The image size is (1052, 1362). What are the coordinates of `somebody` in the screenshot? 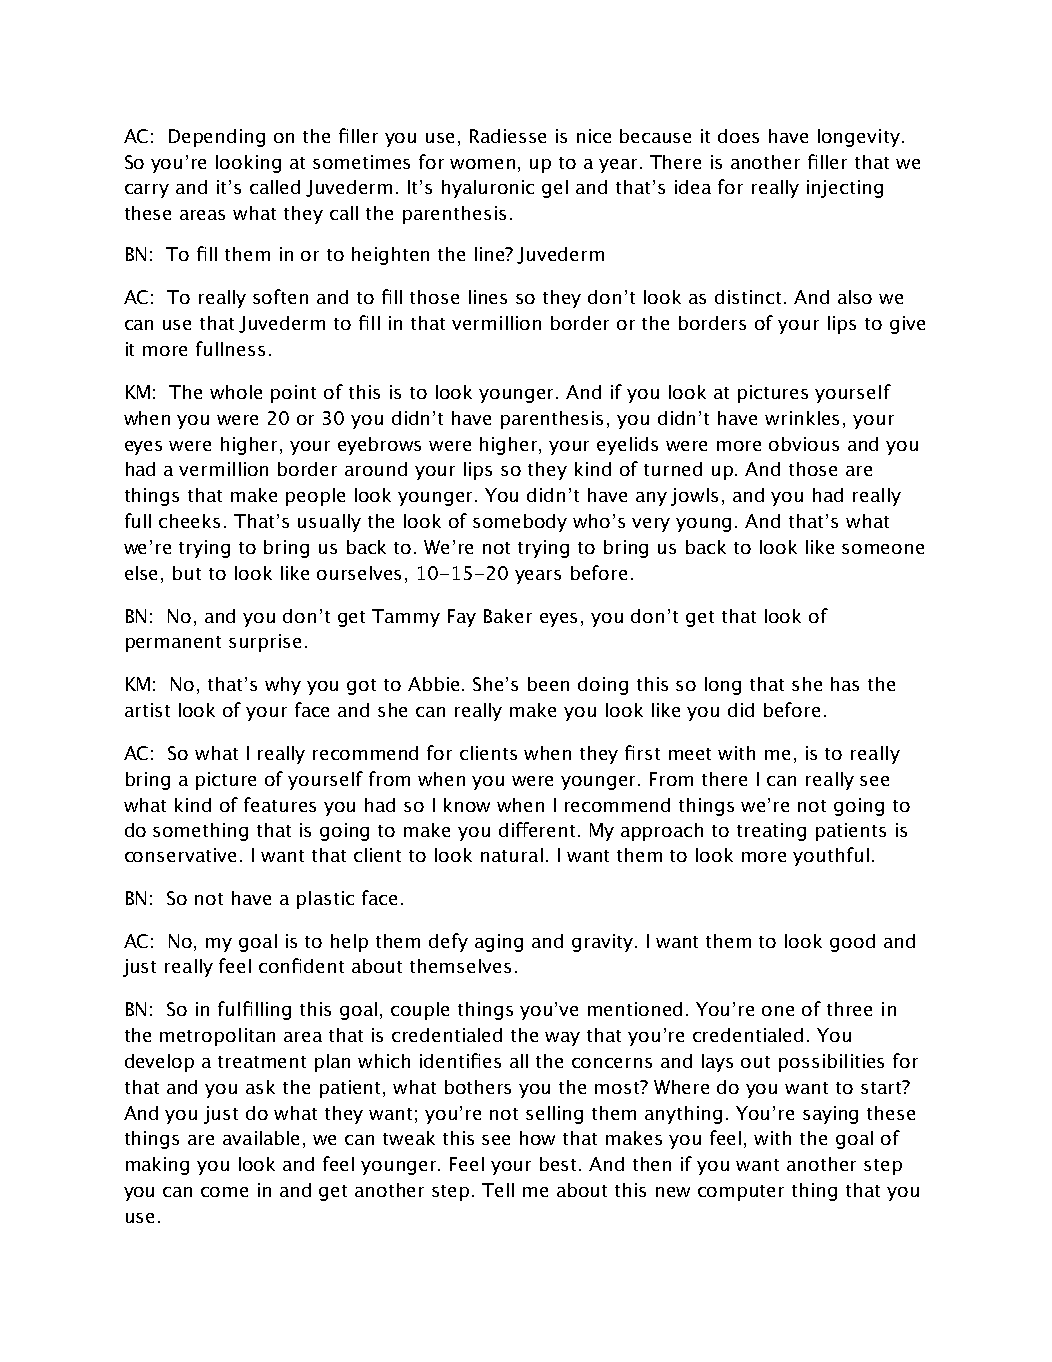 It's located at (520, 523).
